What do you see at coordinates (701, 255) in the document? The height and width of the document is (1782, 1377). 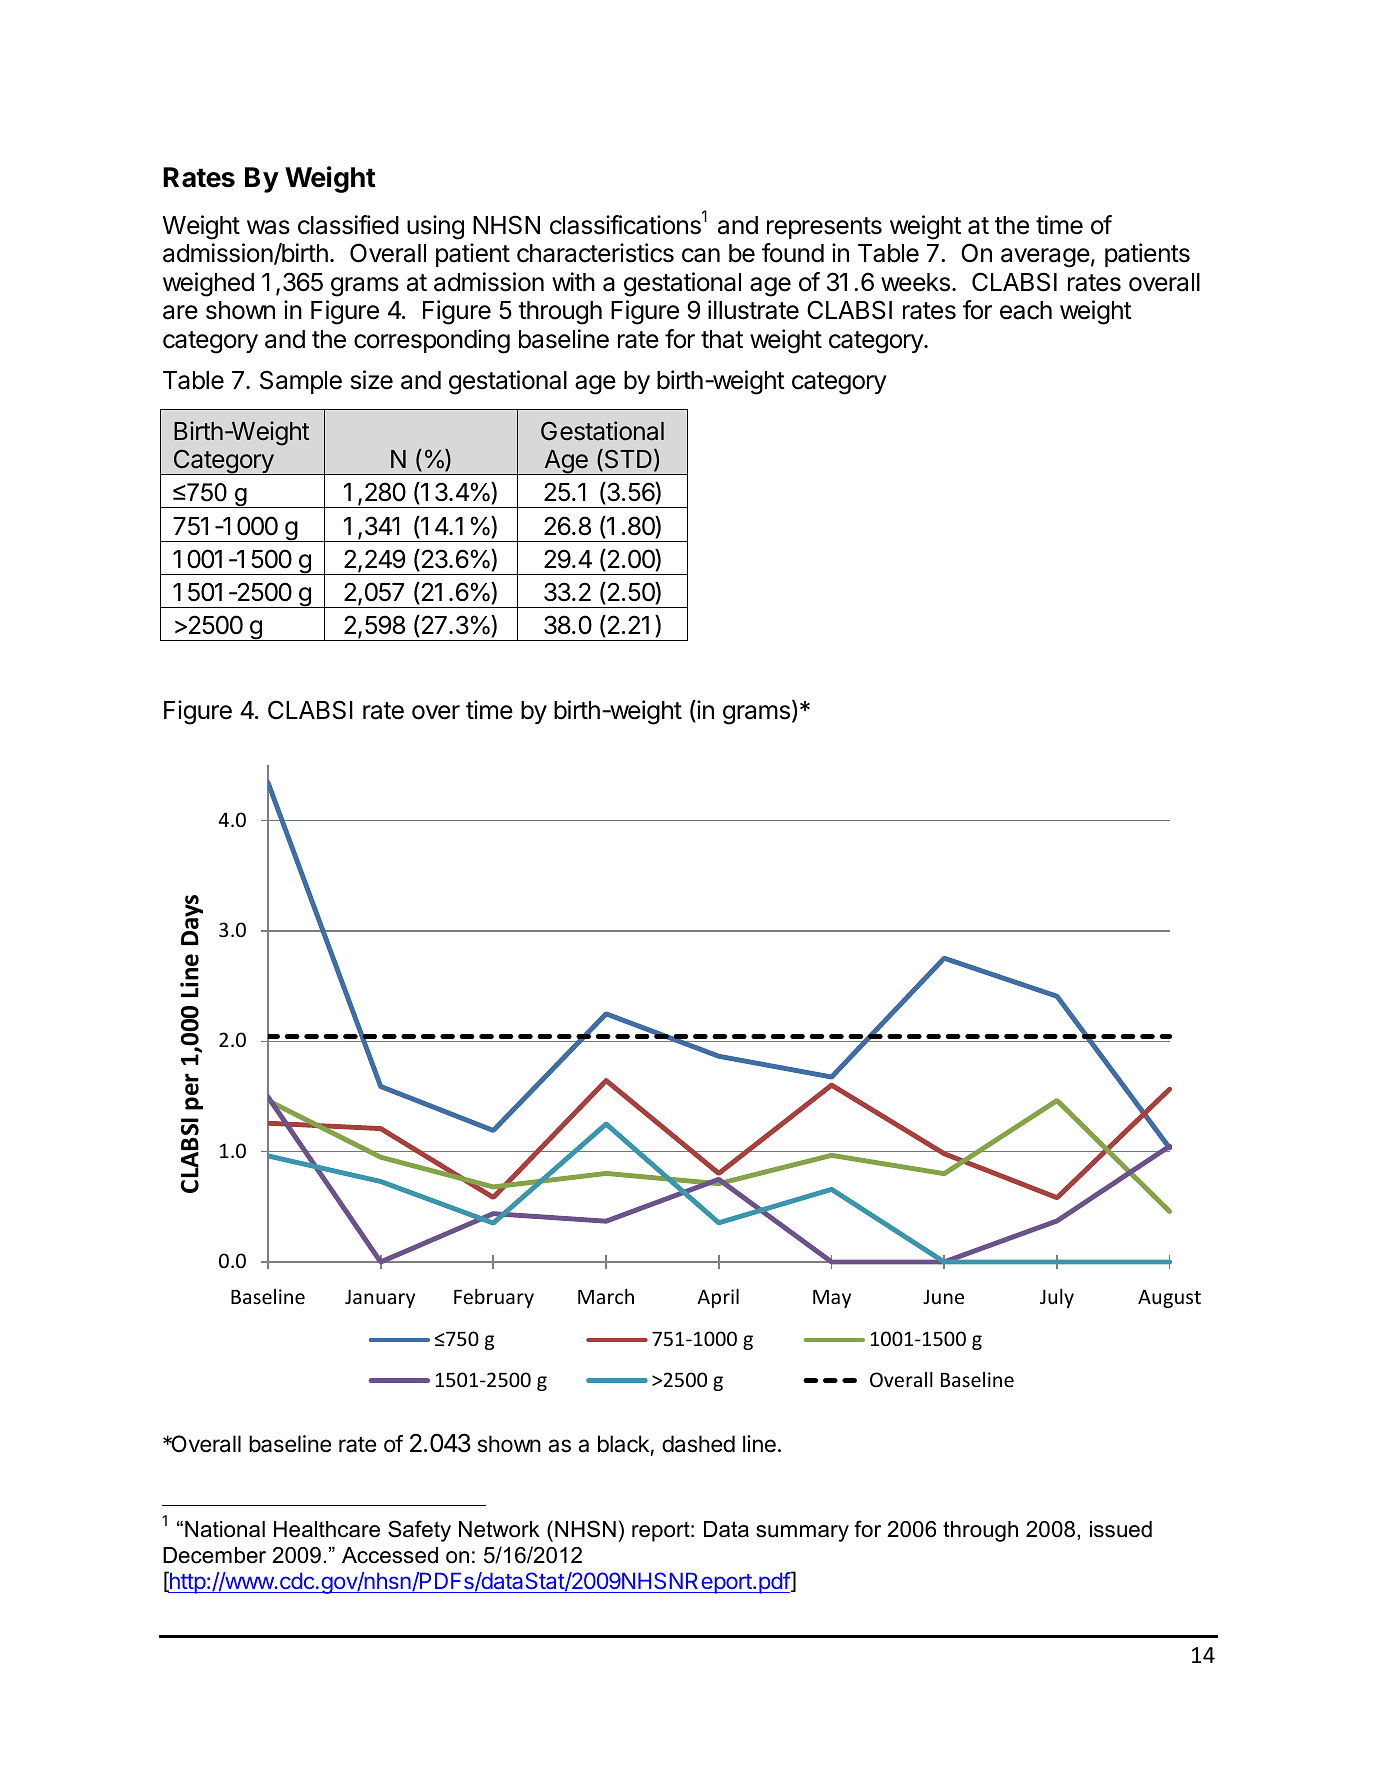 I see `can` at bounding box center [701, 255].
